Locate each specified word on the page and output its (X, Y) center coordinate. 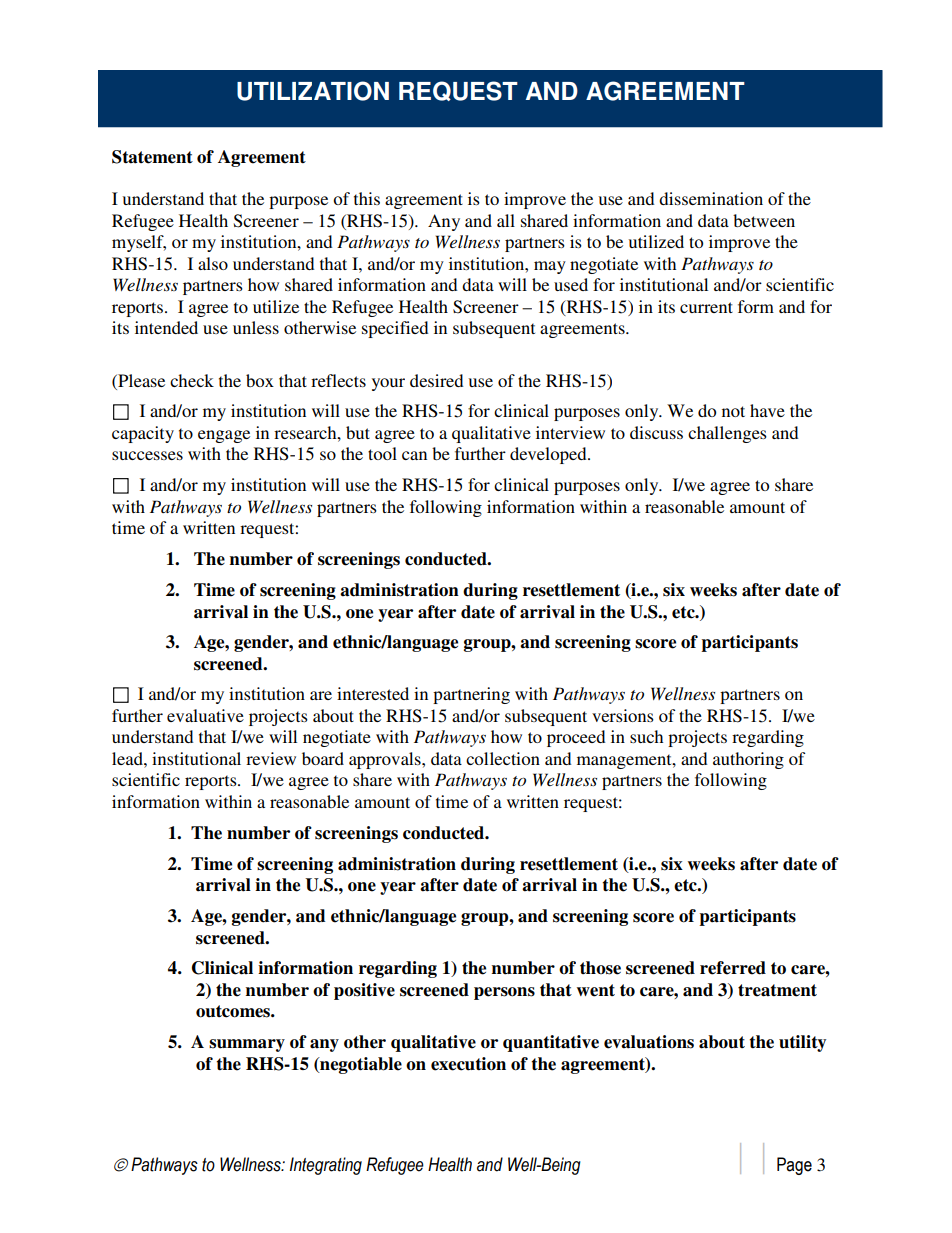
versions (623, 715)
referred (733, 968)
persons (504, 993)
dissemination (711, 198)
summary (247, 1045)
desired (436, 380)
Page (794, 1166)
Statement (152, 157)
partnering (471, 695)
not (733, 411)
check (192, 380)
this (367, 198)
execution (468, 1064)
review (271, 758)
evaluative (205, 715)
